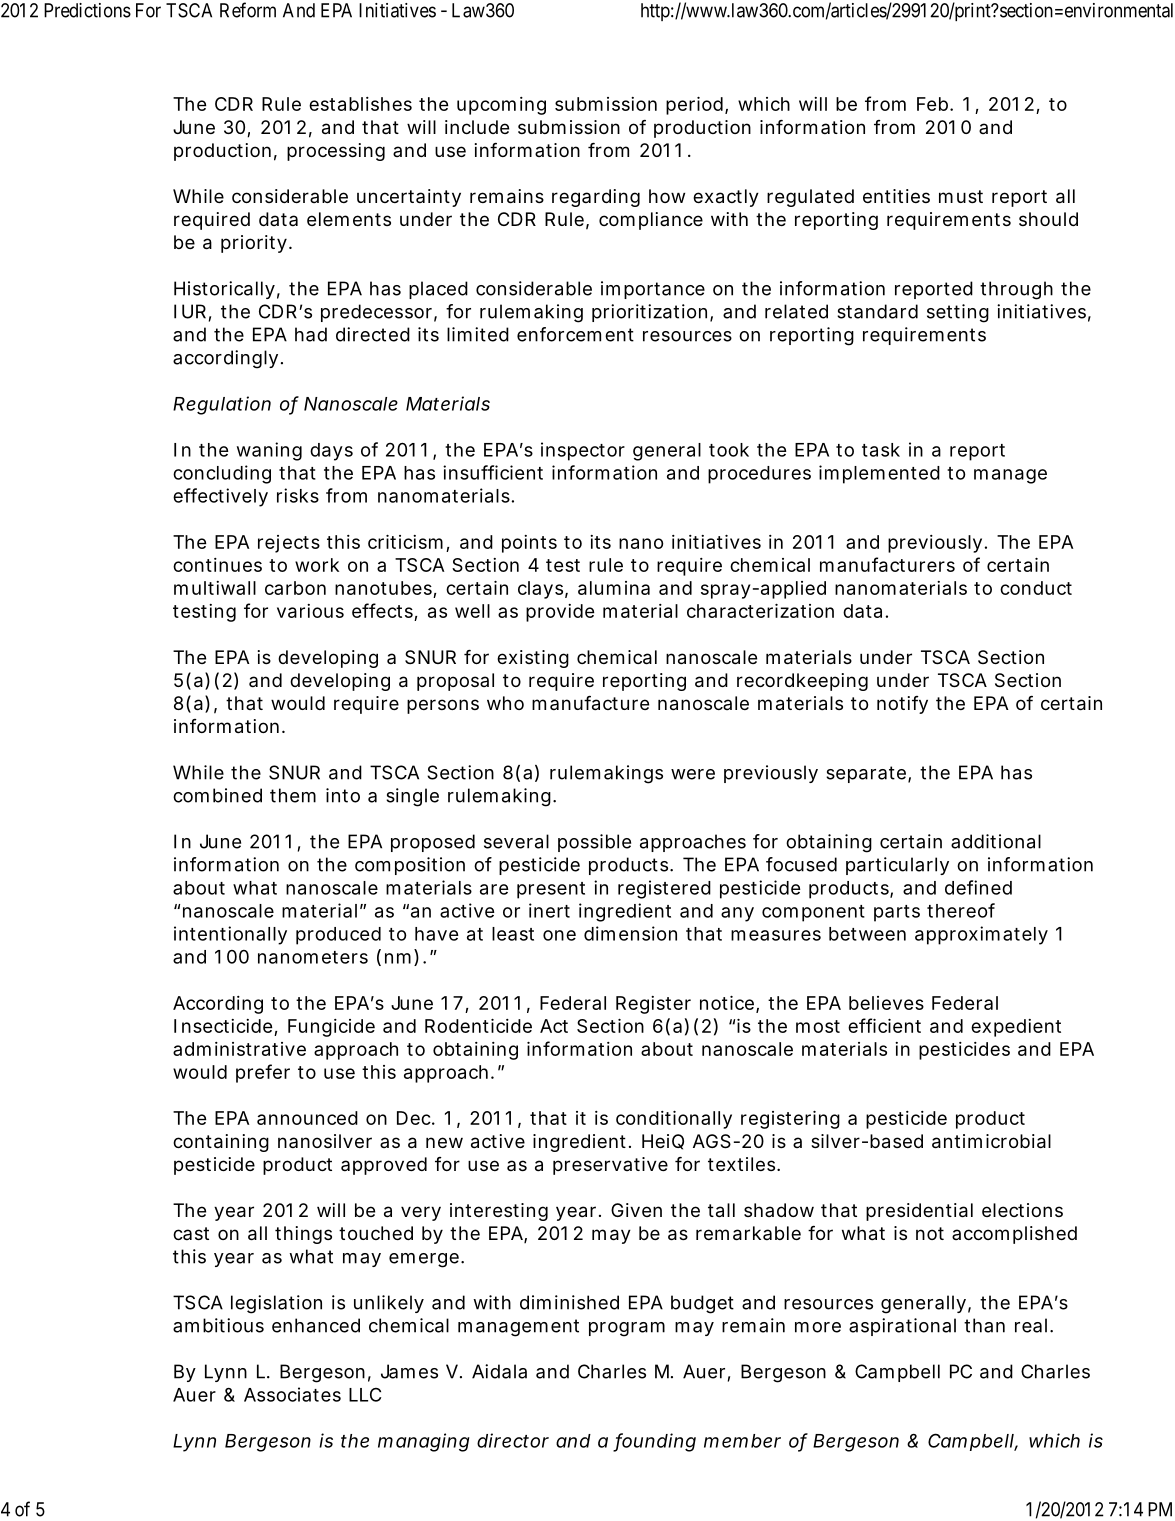 The height and width of the page is (1521, 1175). Describe the element at coordinates (501, 106) in the page. I see `upcoming` at that location.
